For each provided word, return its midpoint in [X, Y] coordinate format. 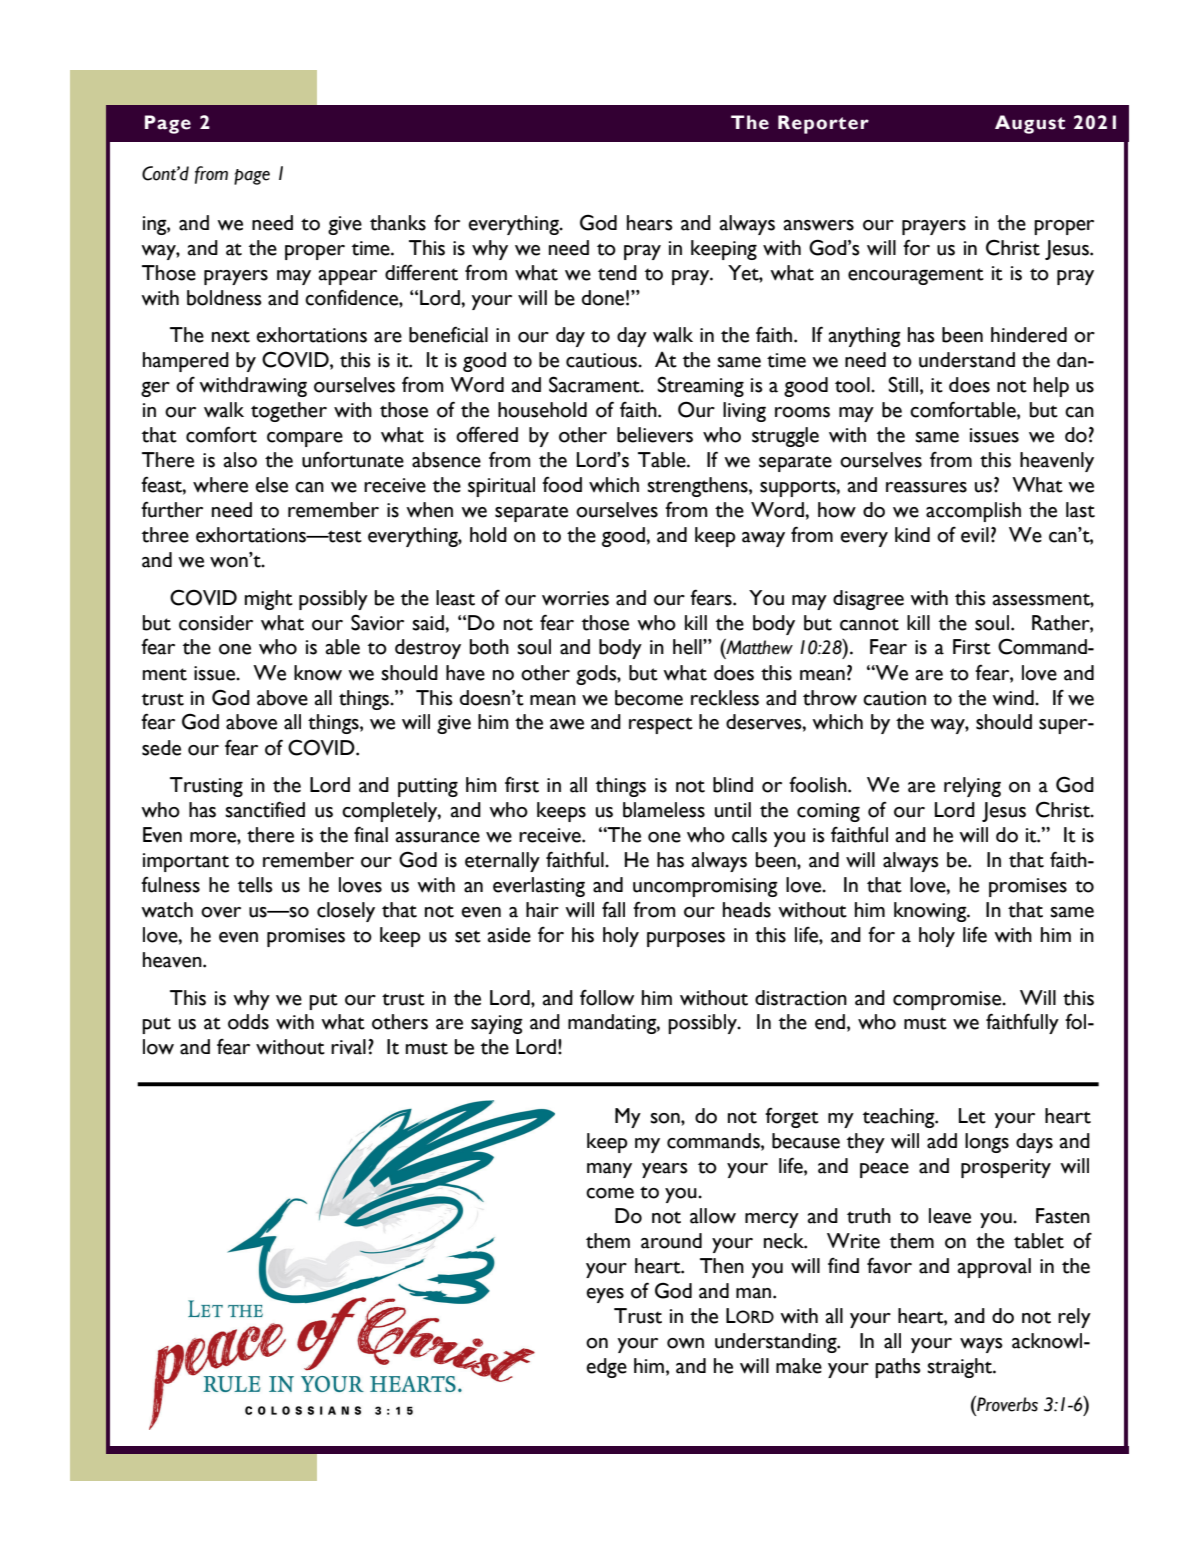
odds [248, 1022]
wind [1014, 698]
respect [661, 725]
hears [650, 223]
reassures [926, 487]
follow [607, 998]
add [942, 1141]
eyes [605, 1295]
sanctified [265, 809]
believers [655, 435]
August [1030, 124]
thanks [398, 223]
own [685, 1343]
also [240, 460]
